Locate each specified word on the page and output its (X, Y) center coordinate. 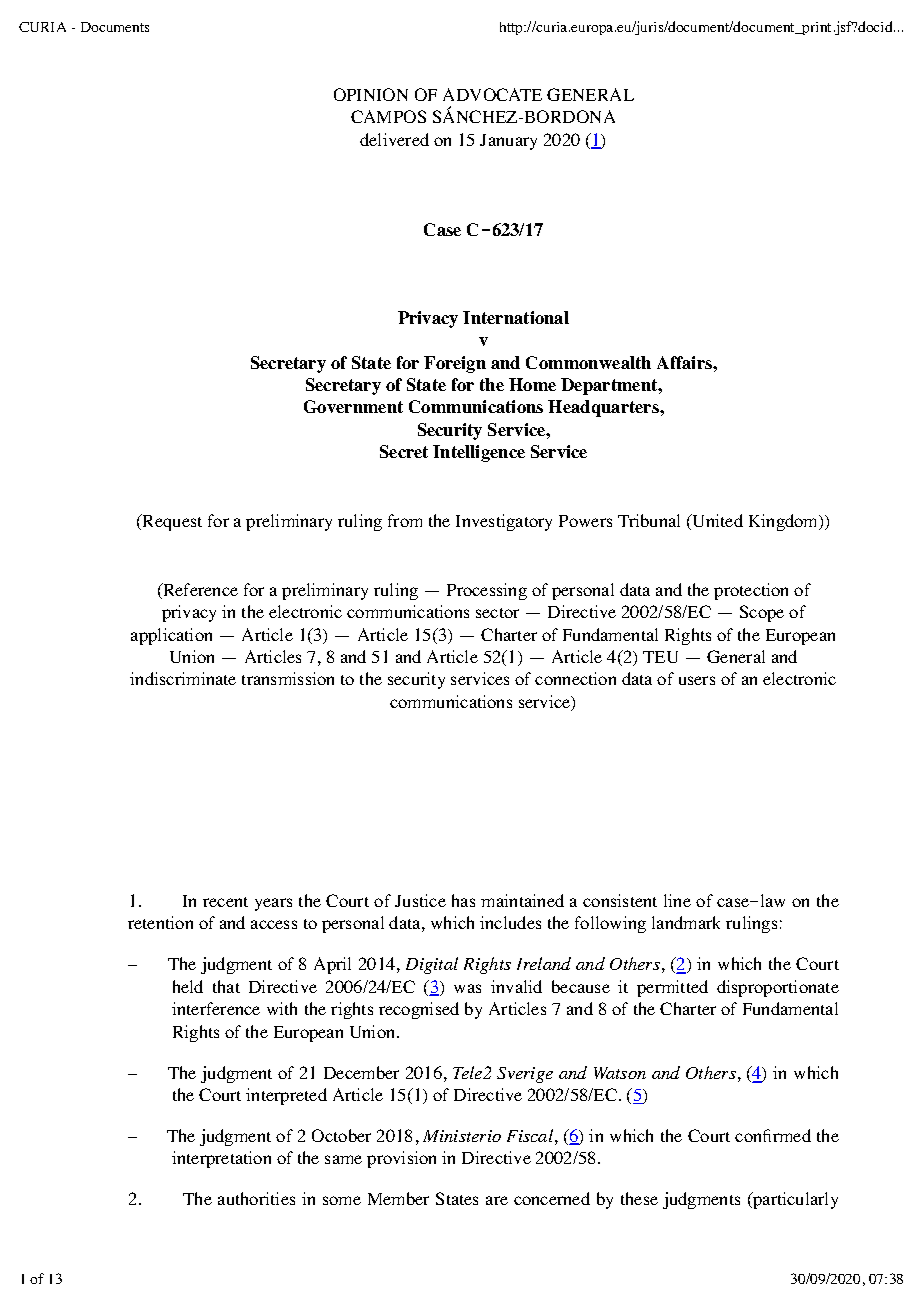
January (508, 142)
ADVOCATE (492, 94)
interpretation (221, 1159)
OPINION (371, 94)
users (697, 680)
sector (497, 613)
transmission (288, 678)
